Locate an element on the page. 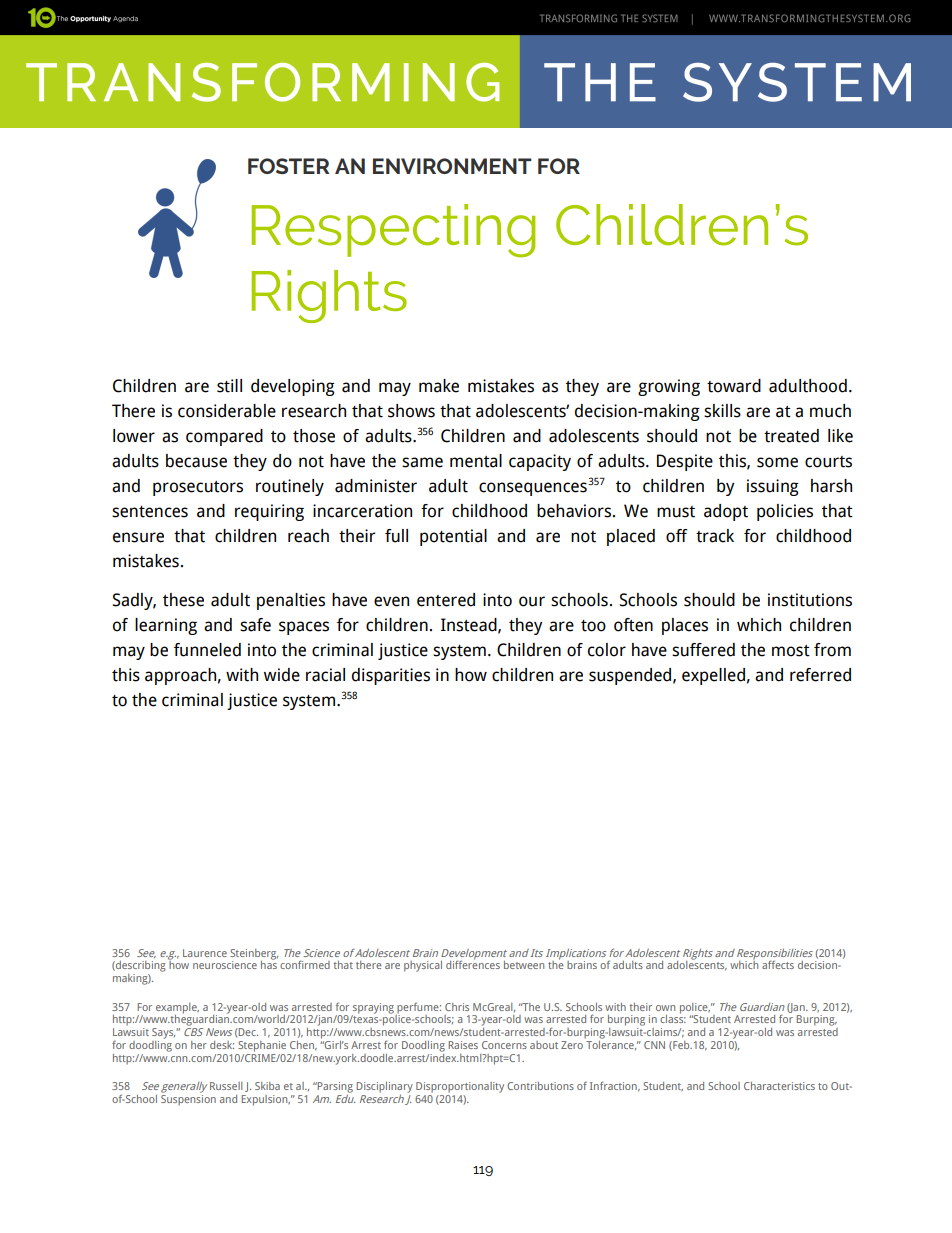 The width and height of the document is (952, 1233). FOSTER is located at coordinates (289, 166).
